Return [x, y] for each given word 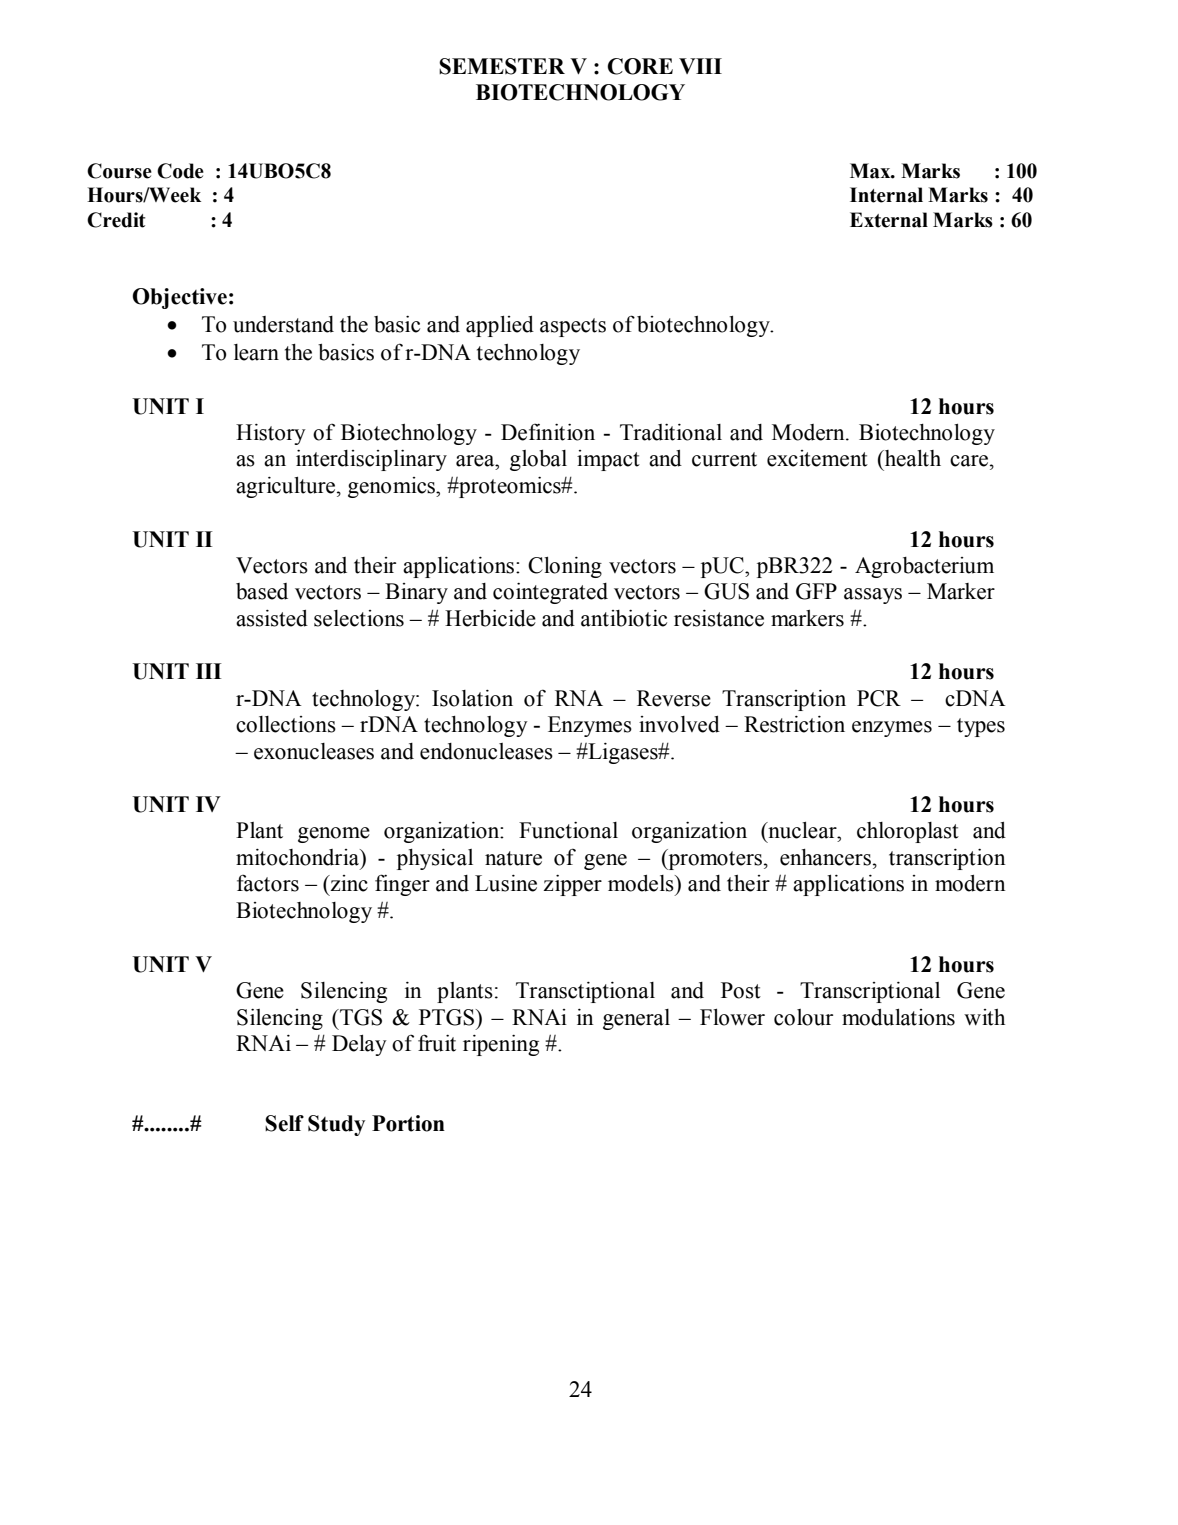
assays [873, 596]
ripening [501, 1045]
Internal [886, 195]
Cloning [565, 567]
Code [180, 171]
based [262, 591]
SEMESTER [502, 66]
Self [284, 1123]
